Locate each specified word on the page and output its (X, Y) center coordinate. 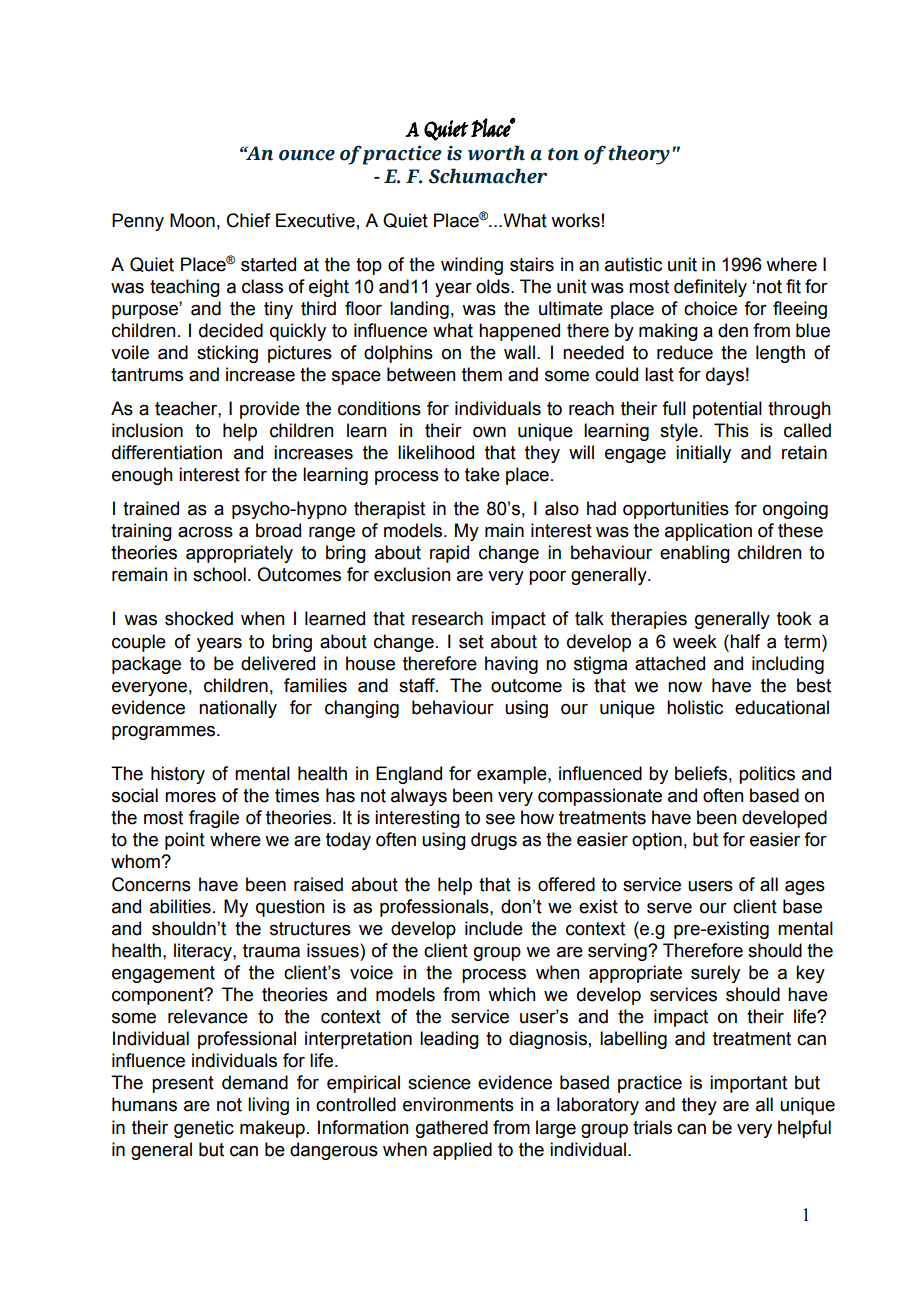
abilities (180, 906)
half (745, 641)
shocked (199, 618)
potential (727, 410)
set (471, 642)
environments (458, 1104)
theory (639, 155)
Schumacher (488, 176)
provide (270, 410)
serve (669, 908)
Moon (192, 220)
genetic (204, 1129)
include (494, 928)
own (489, 432)
